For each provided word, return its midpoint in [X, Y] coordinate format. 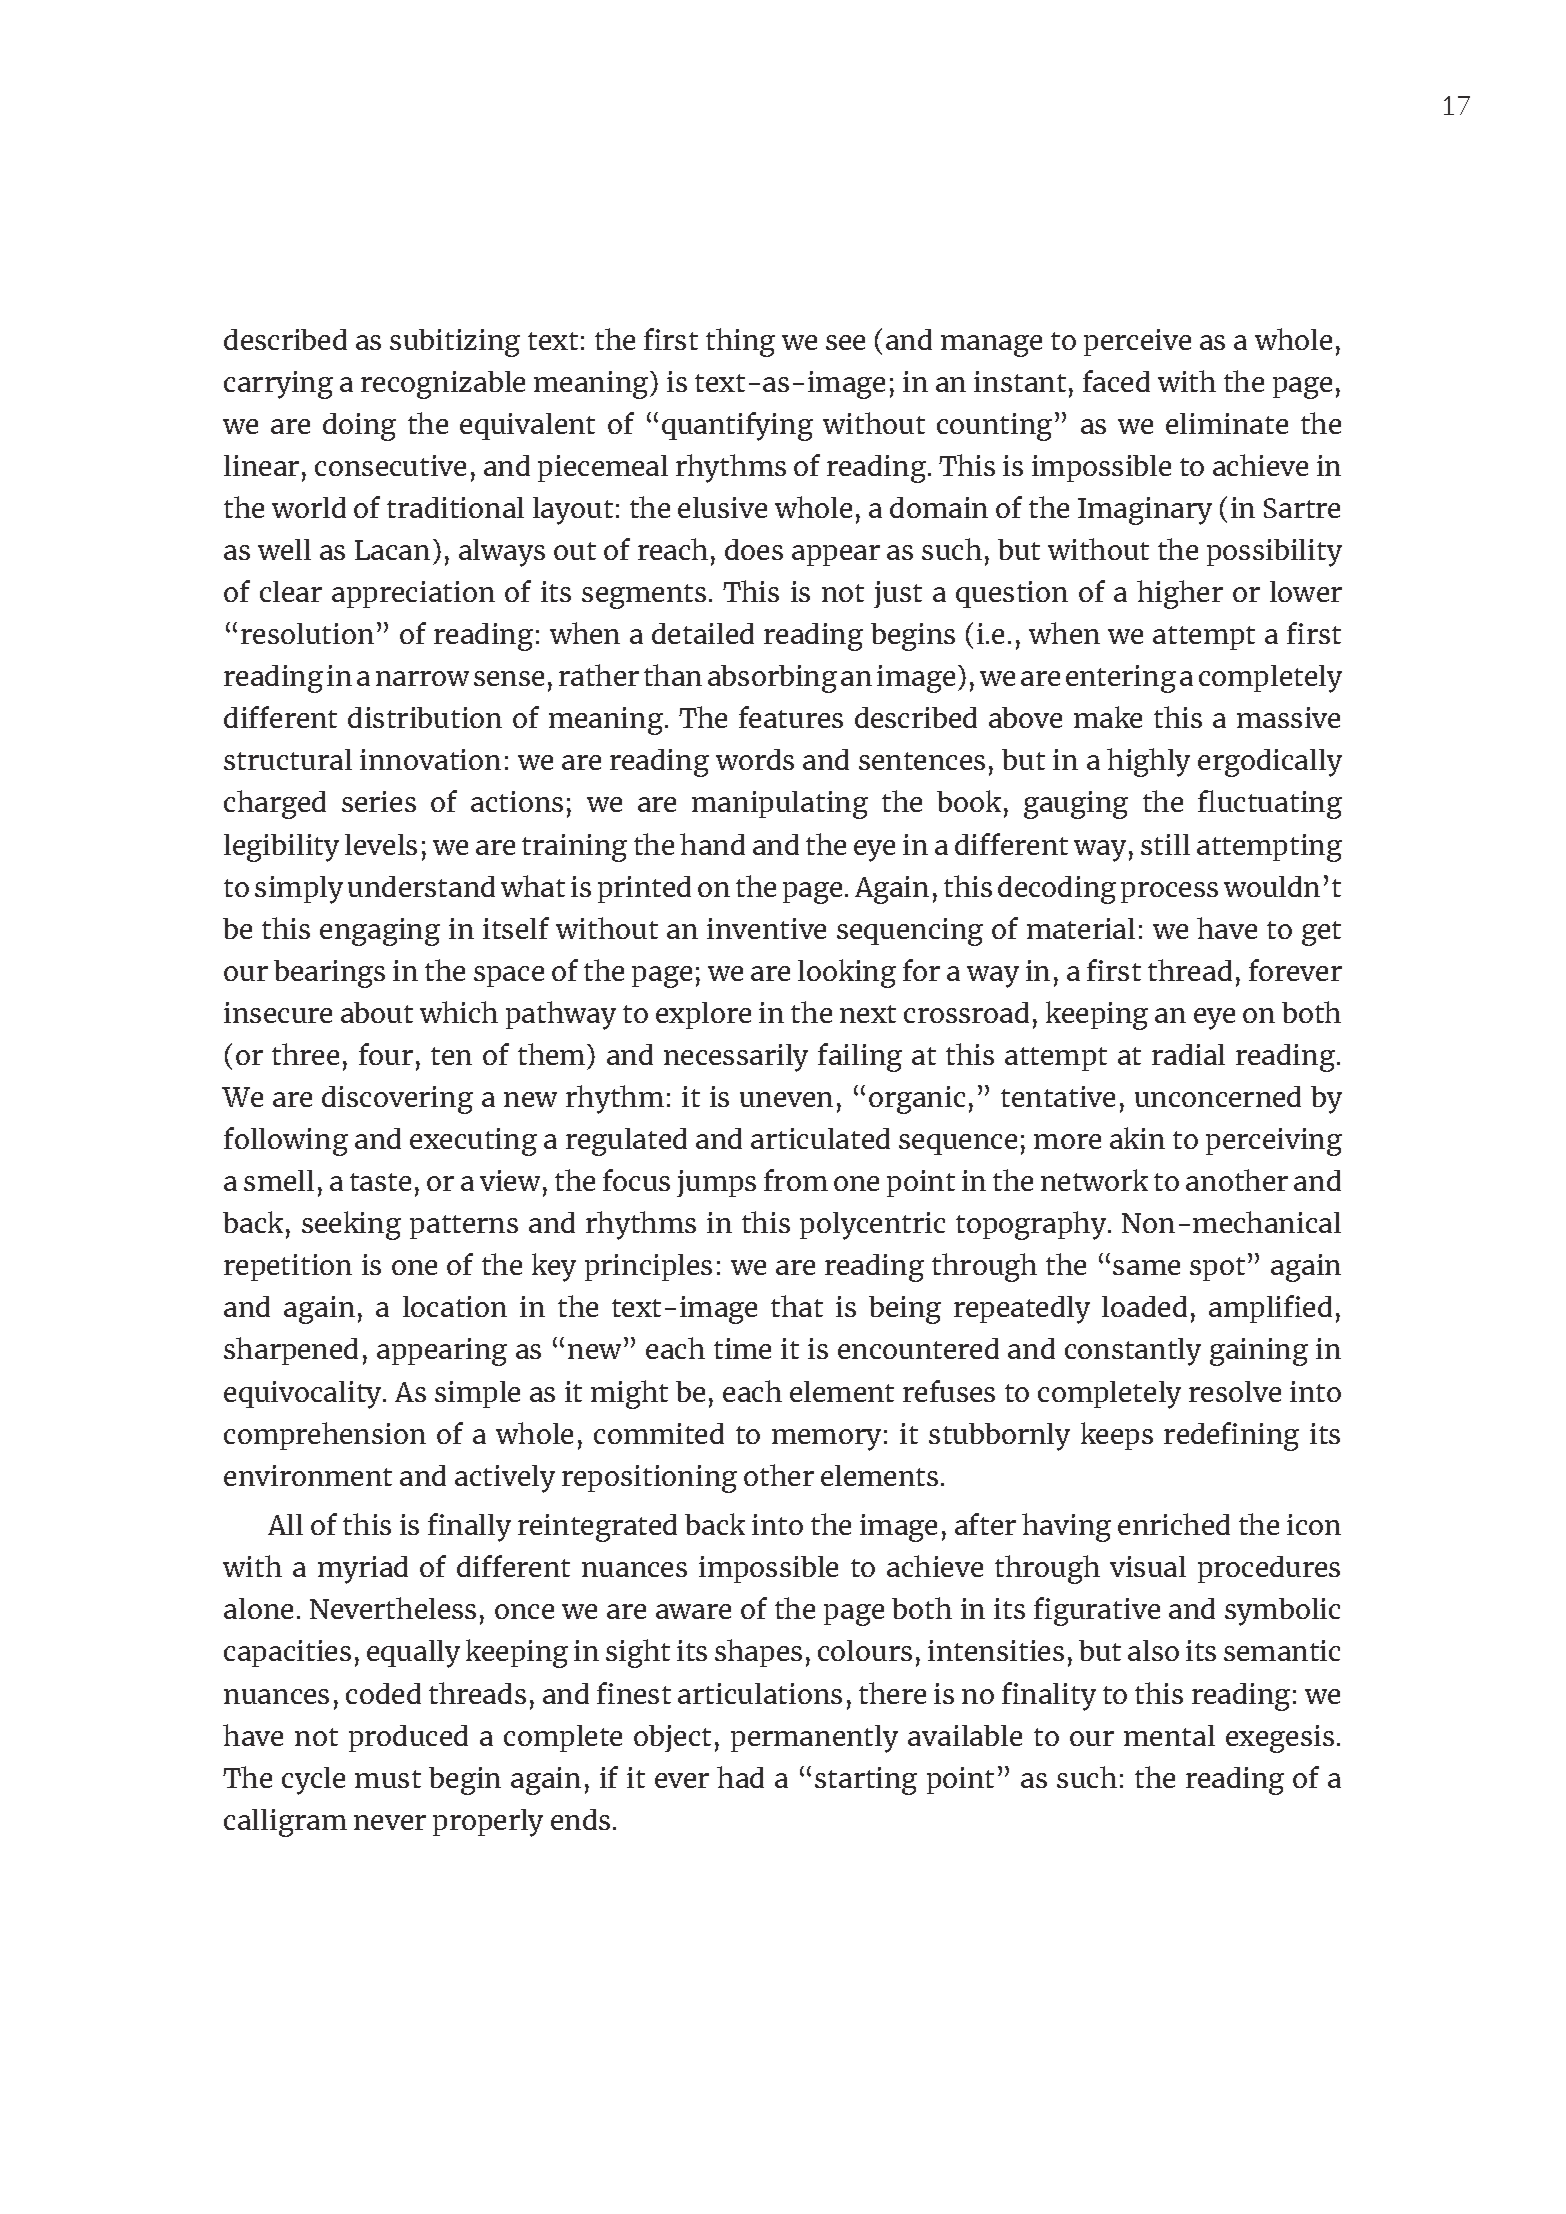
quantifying [737, 426]
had [740, 1777]
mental [1169, 1735]
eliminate [1227, 423]
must [388, 1779]
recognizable [443, 385]
